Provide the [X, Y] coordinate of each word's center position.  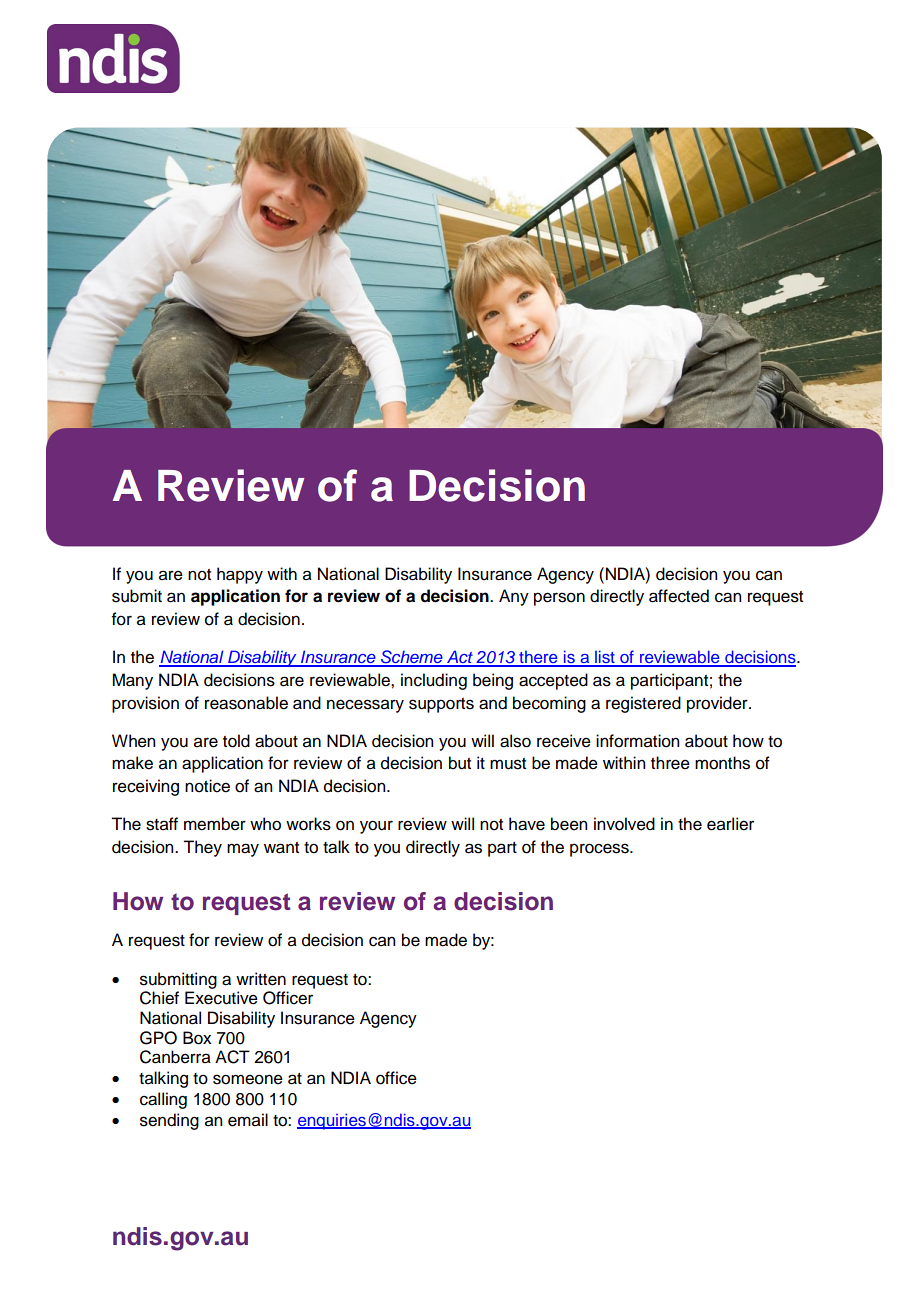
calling [163, 1100]
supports [441, 705]
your [376, 827]
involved [624, 824]
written [261, 979]
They [202, 848]
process [600, 850]
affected [679, 596]
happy [240, 575]
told [236, 741]
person [559, 599]
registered [643, 704]
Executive [221, 998]
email [248, 1120]
